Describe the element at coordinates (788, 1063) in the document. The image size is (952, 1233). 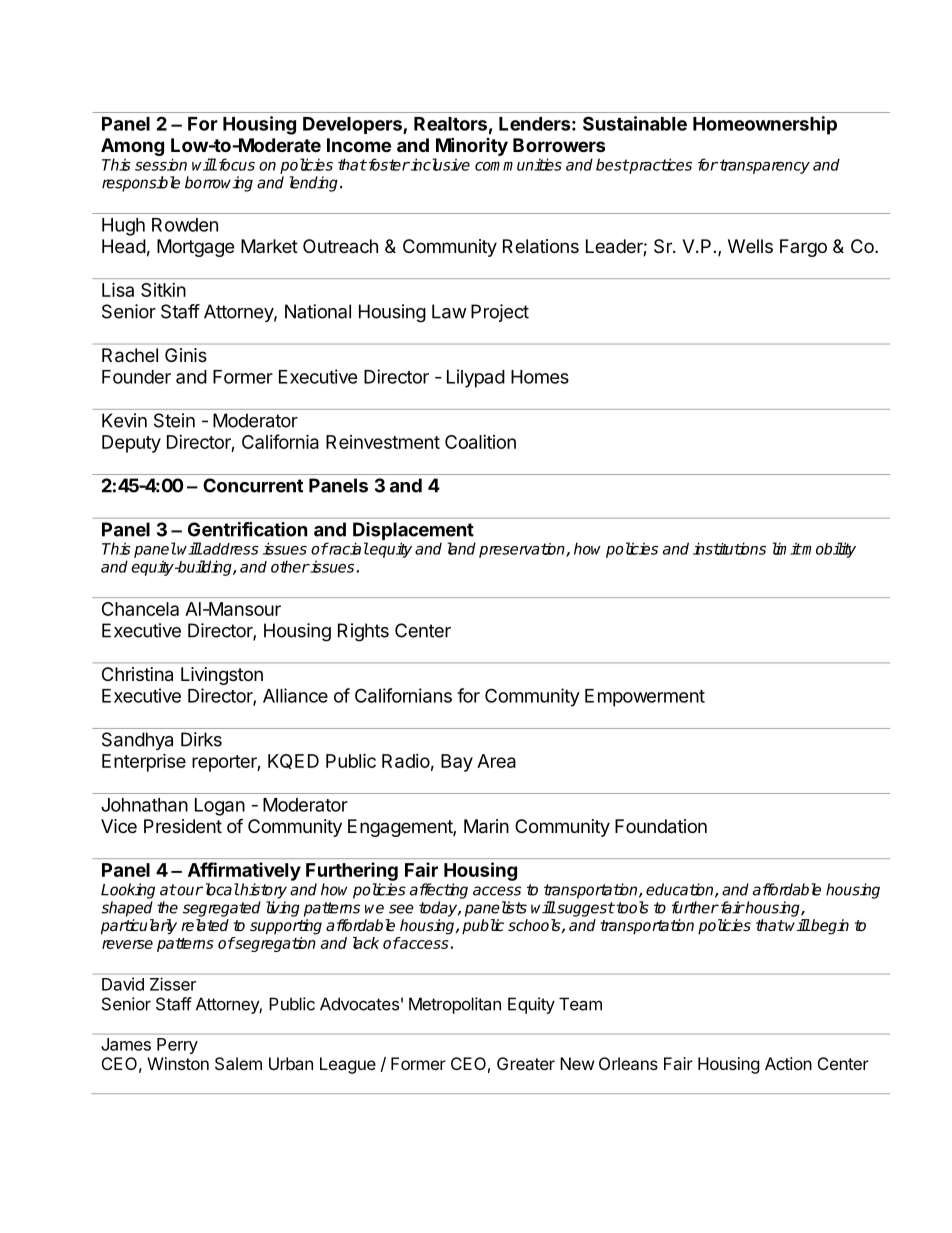
I see `Action` at that location.
